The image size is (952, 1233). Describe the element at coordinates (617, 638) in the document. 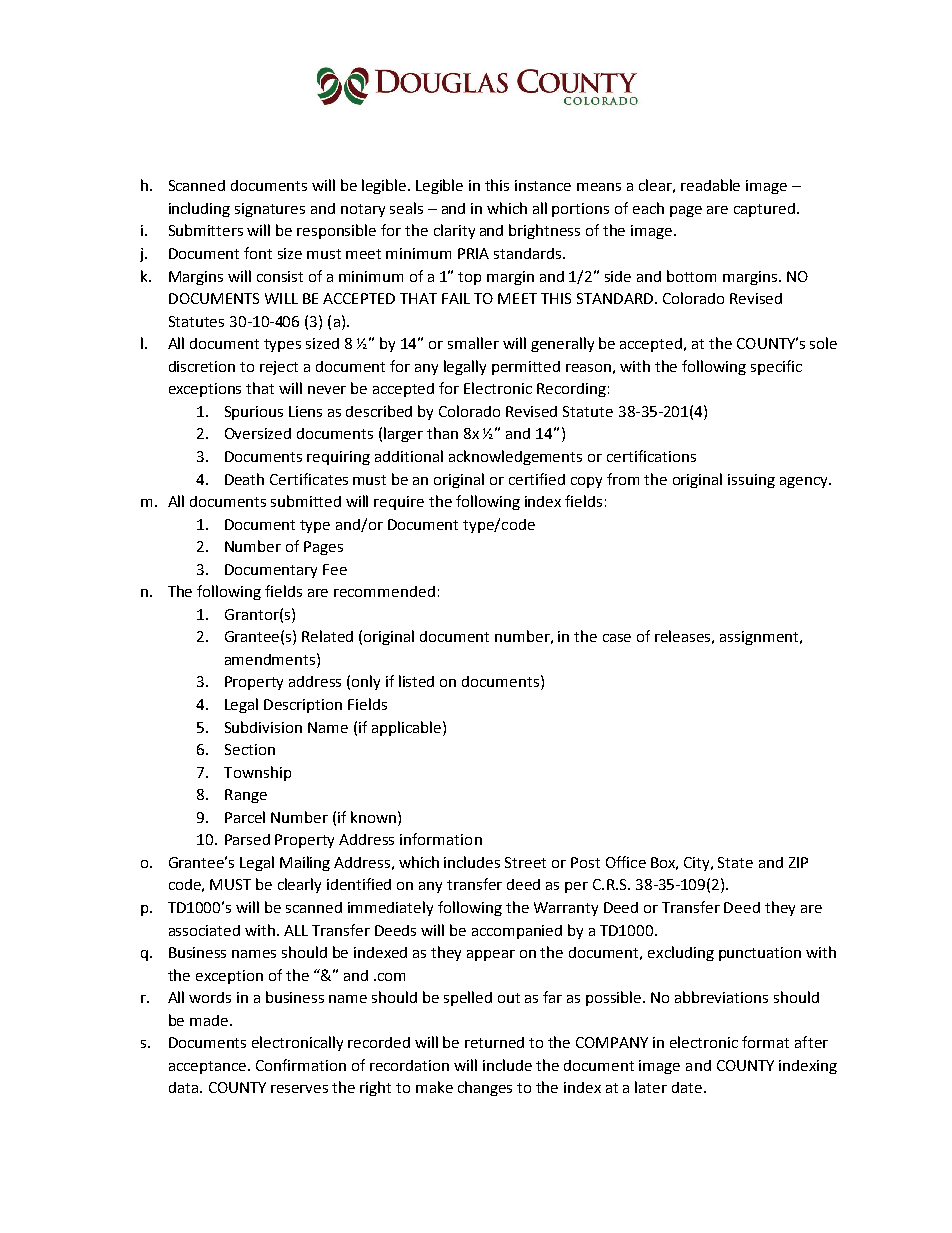

I see `case` at that location.
